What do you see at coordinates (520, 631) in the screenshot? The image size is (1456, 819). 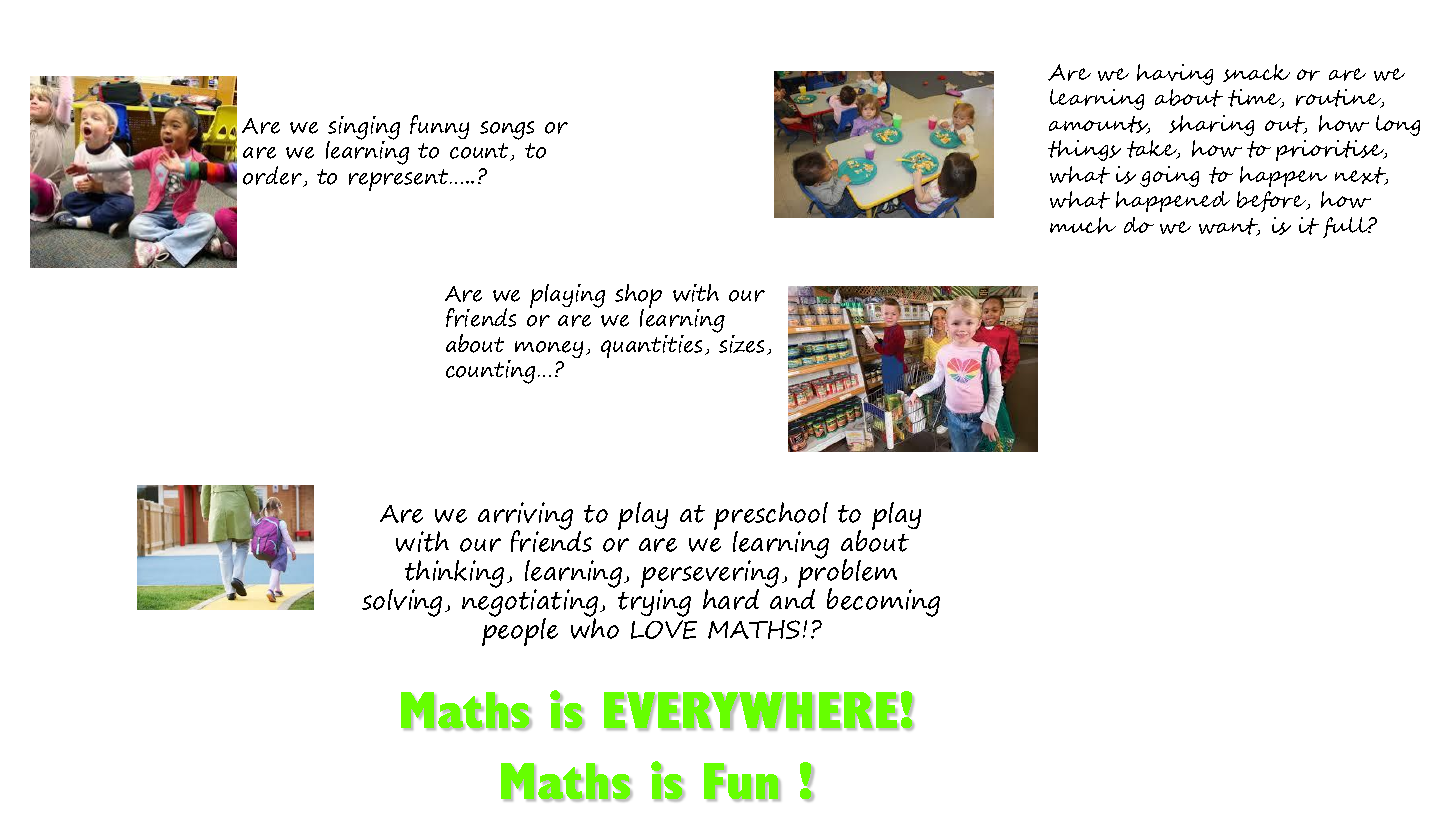 I see `people` at bounding box center [520, 631].
